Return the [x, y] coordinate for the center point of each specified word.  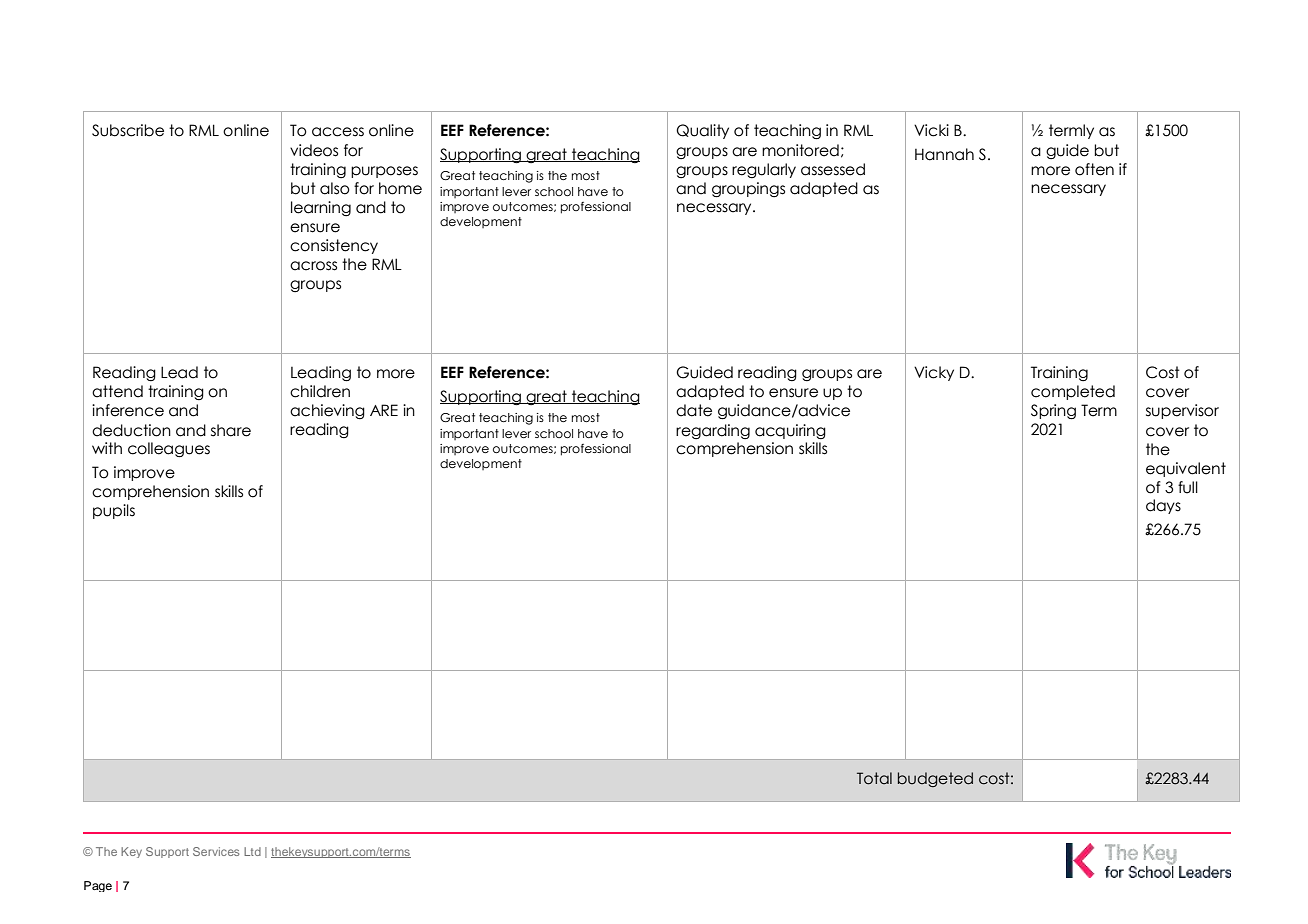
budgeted [935, 779]
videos [314, 150]
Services [216, 851]
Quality [702, 131]
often [1094, 169]
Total [874, 778]
